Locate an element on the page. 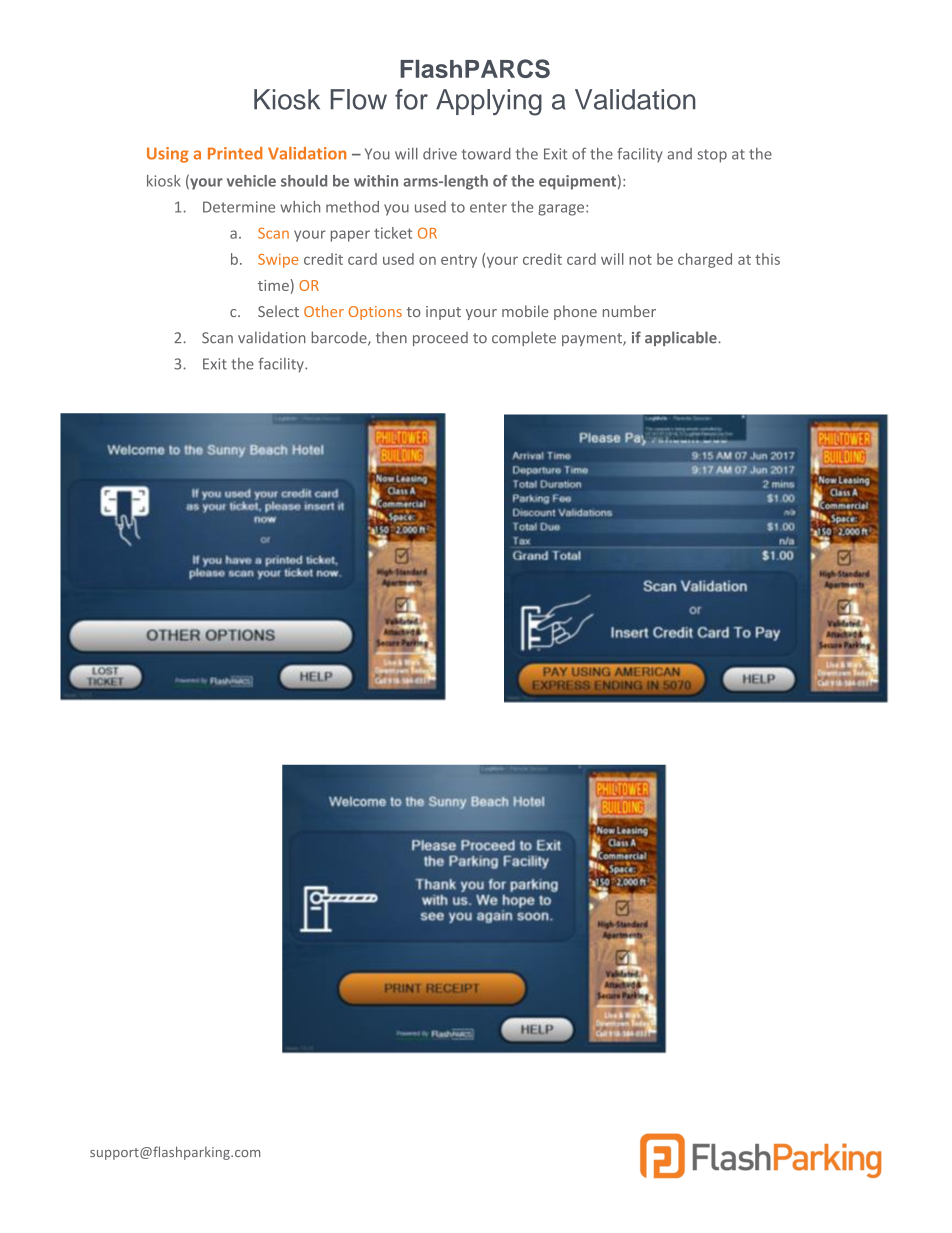  enter is located at coordinates (488, 207).
